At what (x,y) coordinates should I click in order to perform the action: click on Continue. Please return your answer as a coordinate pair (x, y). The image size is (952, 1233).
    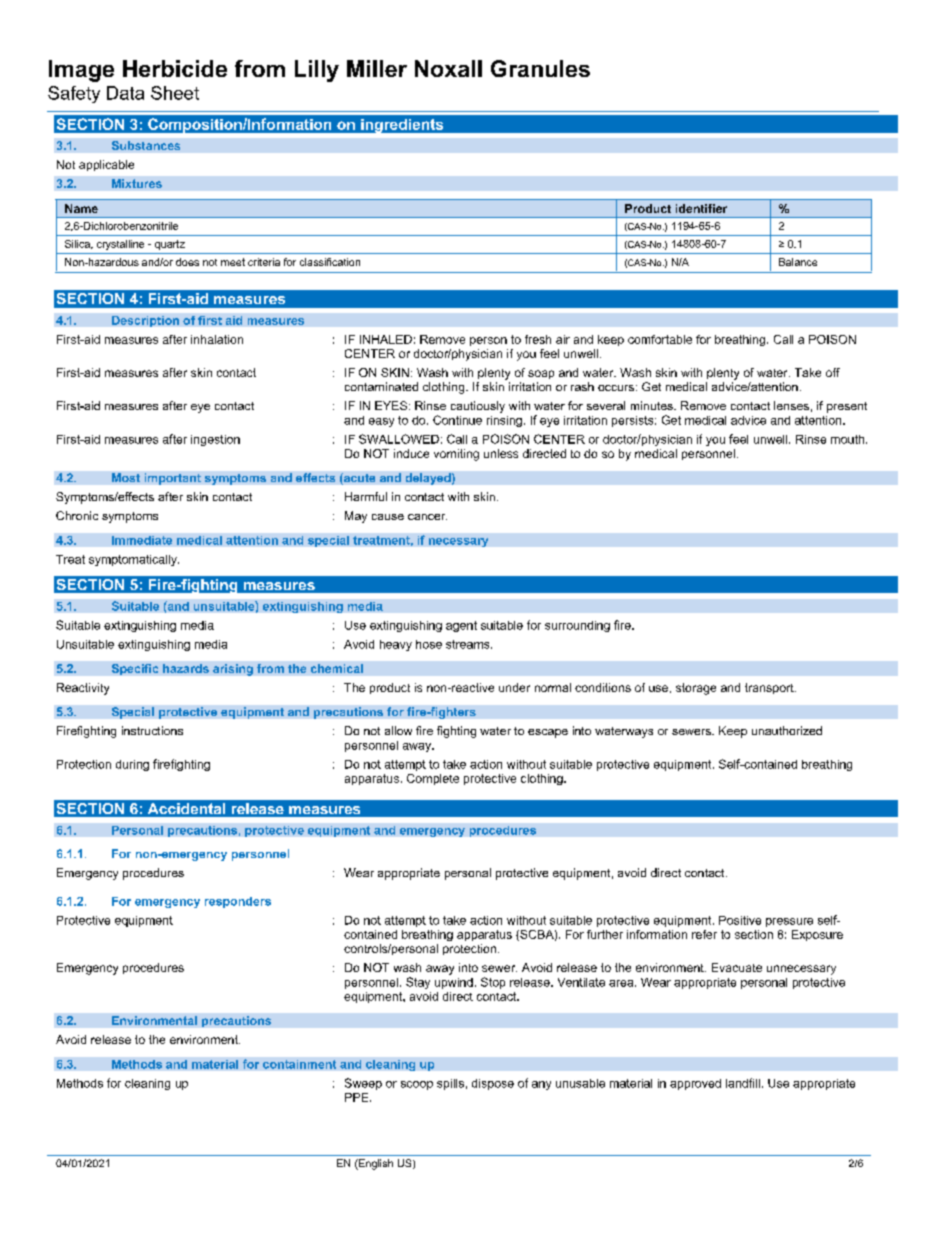
    Looking at the image, I should click on (457, 420).
